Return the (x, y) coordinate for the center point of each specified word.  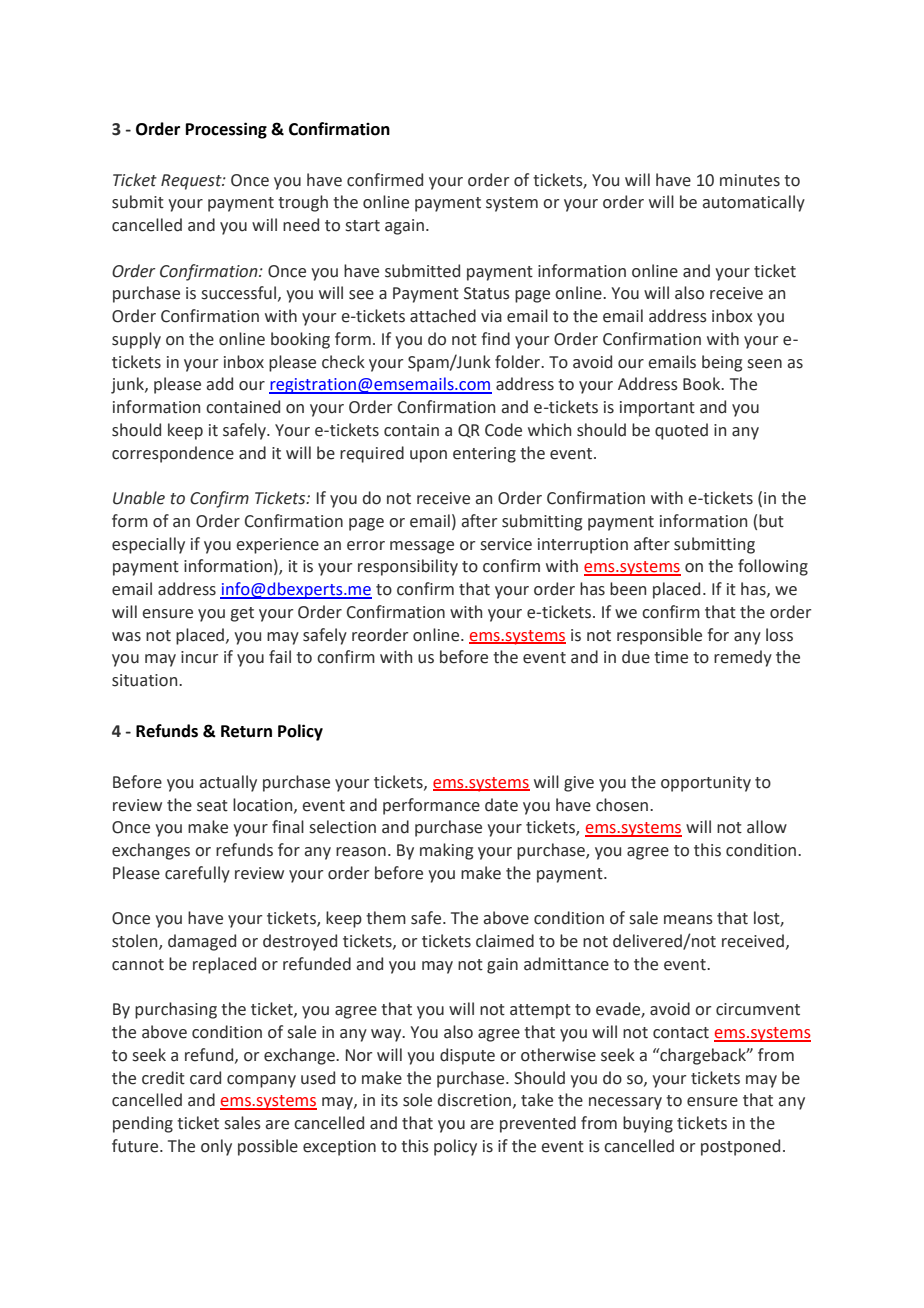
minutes (750, 180)
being (722, 363)
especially (148, 545)
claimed (505, 941)
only (216, 1147)
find (495, 339)
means (688, 920)
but (771, 521)
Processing (226, 130)
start (363, 226)
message (422, 547)
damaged (202, 942)
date (501, 805)
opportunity (706, 784)
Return (246, 731)
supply (136, 340)
